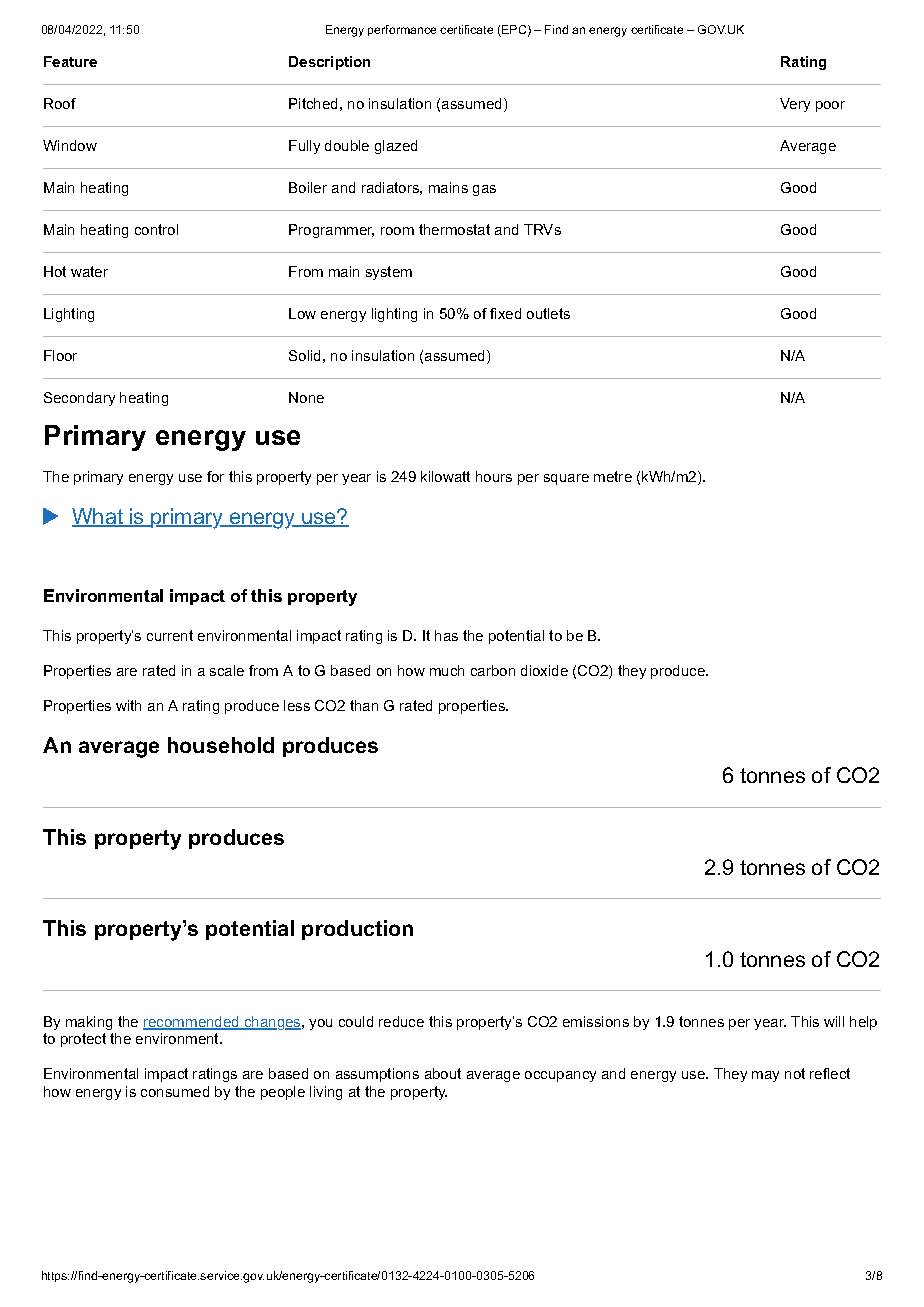  Describe the element at coordinates (175, 1091) in the page. I see `consumed` at that location.
